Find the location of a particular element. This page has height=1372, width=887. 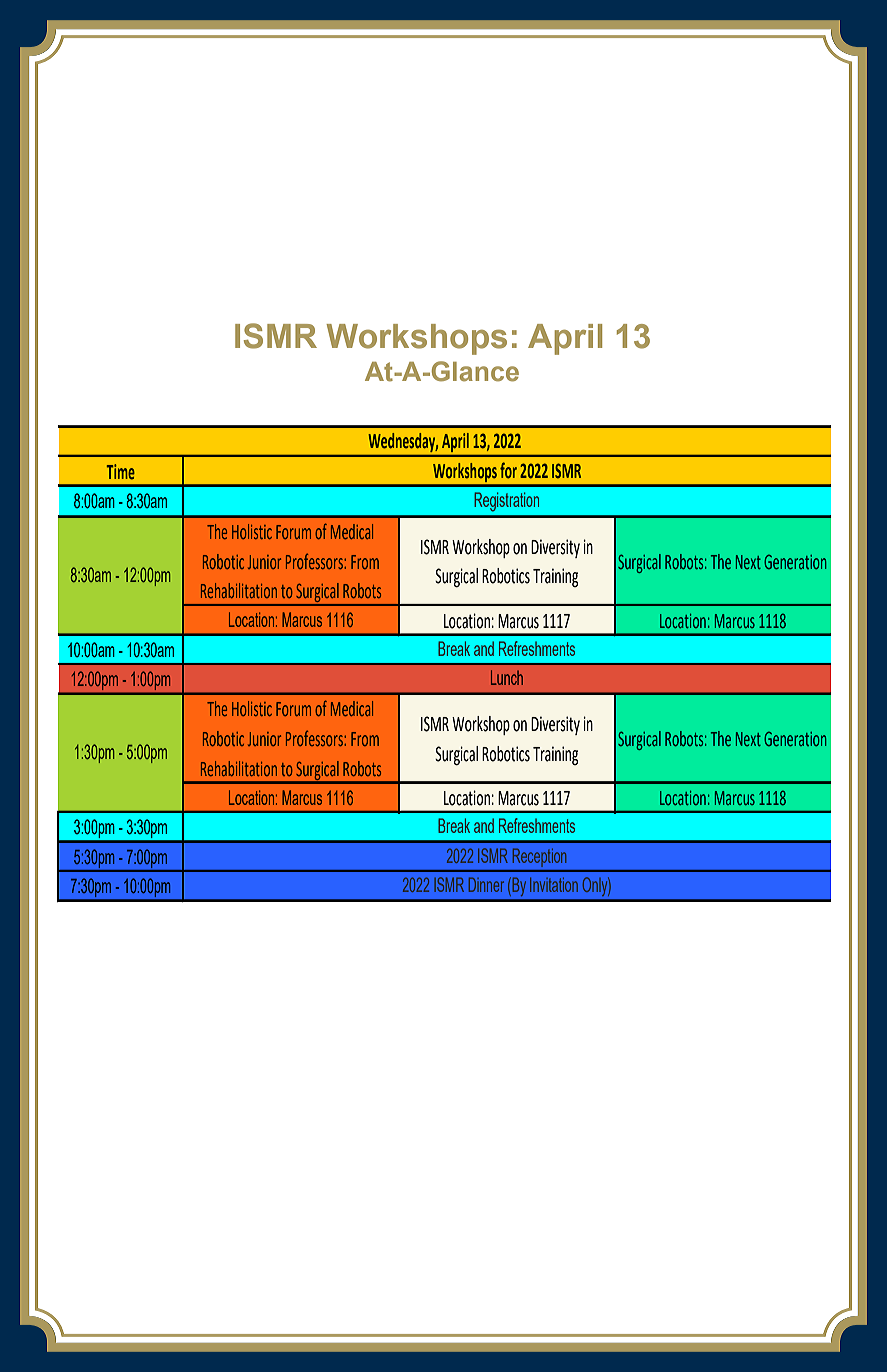

Lunch is located at coordinates (507, 677).
